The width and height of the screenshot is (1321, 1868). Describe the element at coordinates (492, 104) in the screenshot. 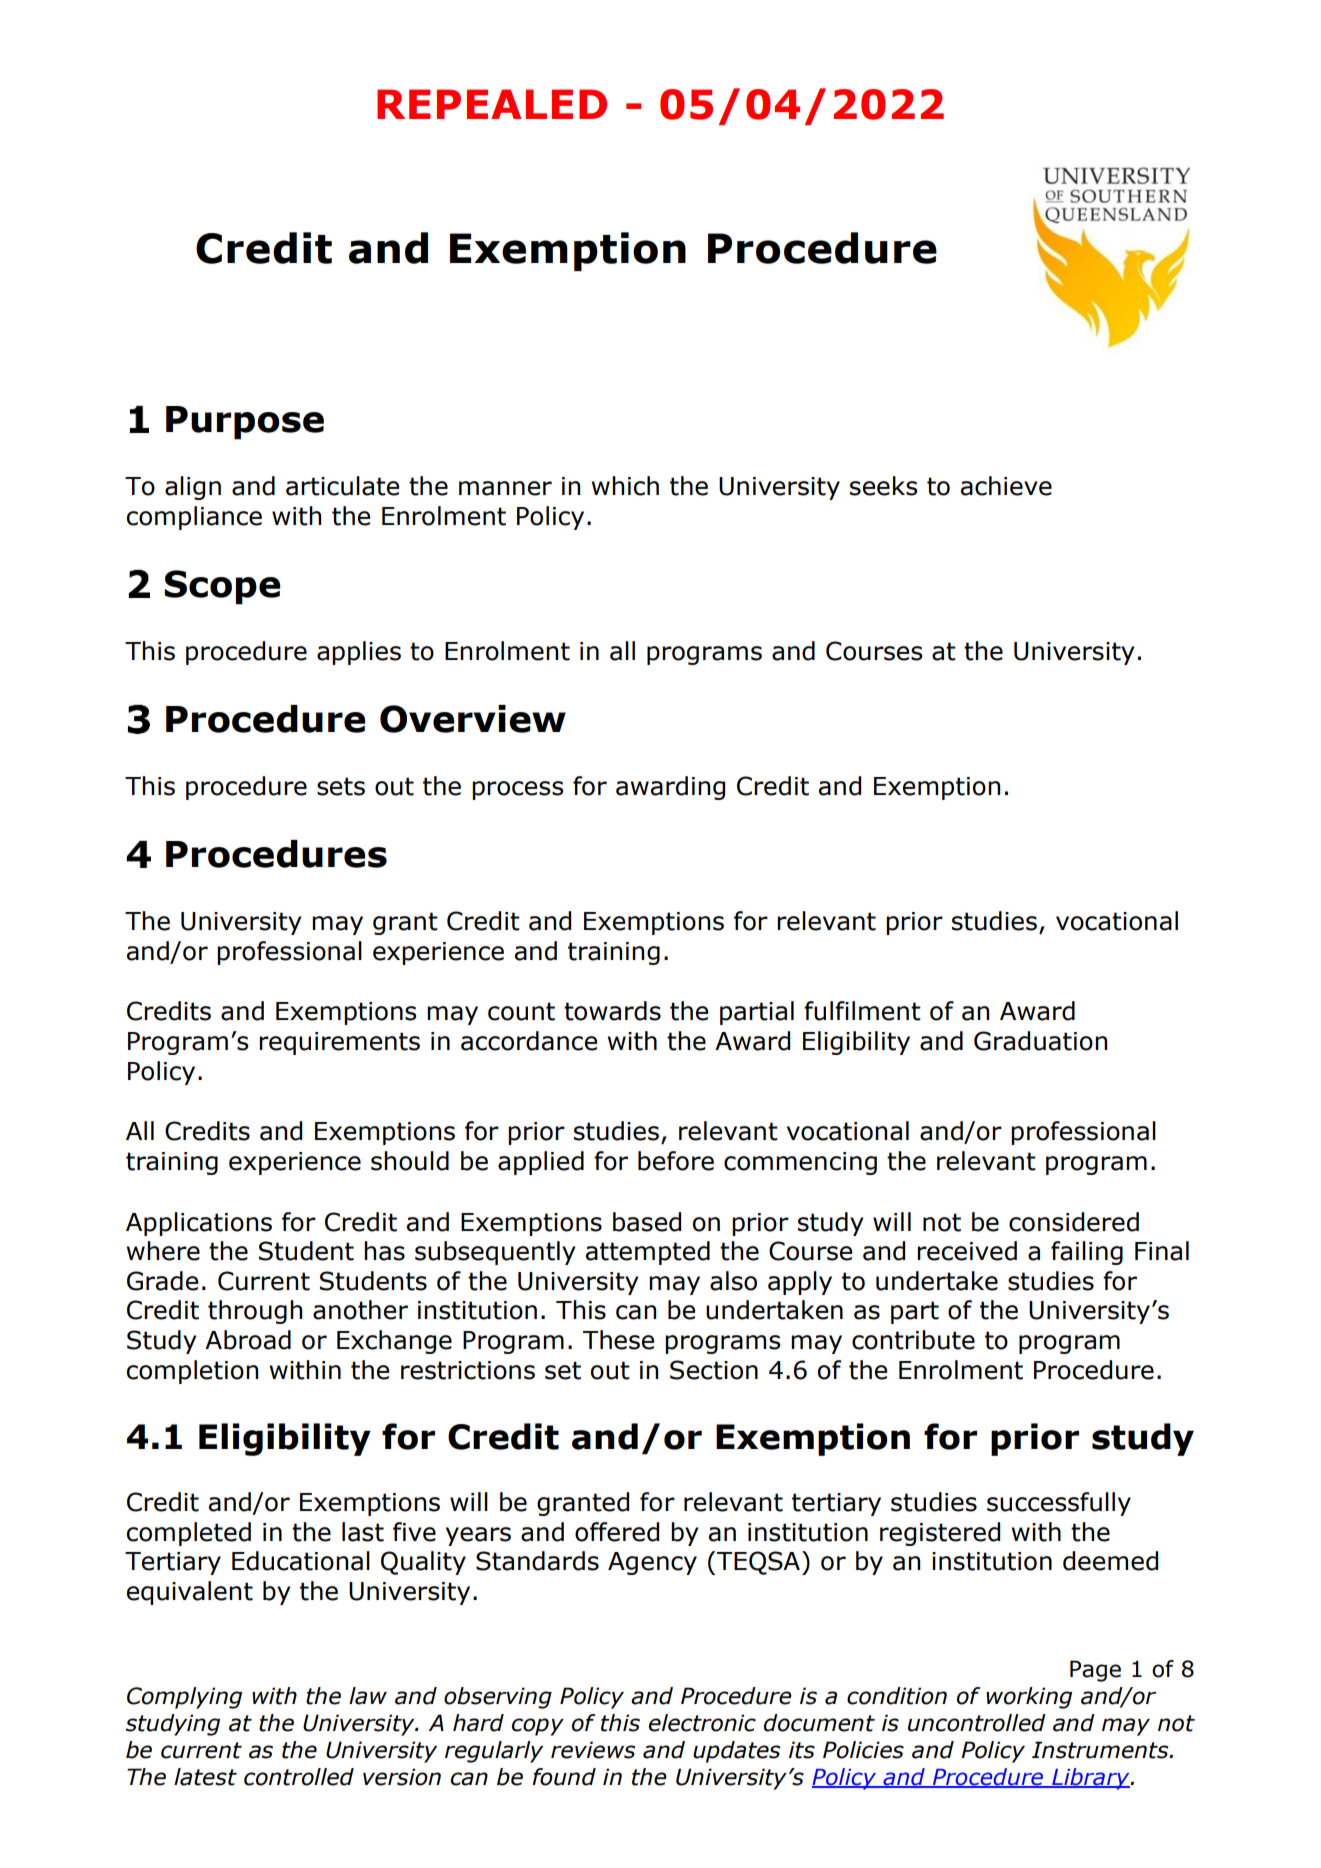

I see `REPEALED` at that location.
